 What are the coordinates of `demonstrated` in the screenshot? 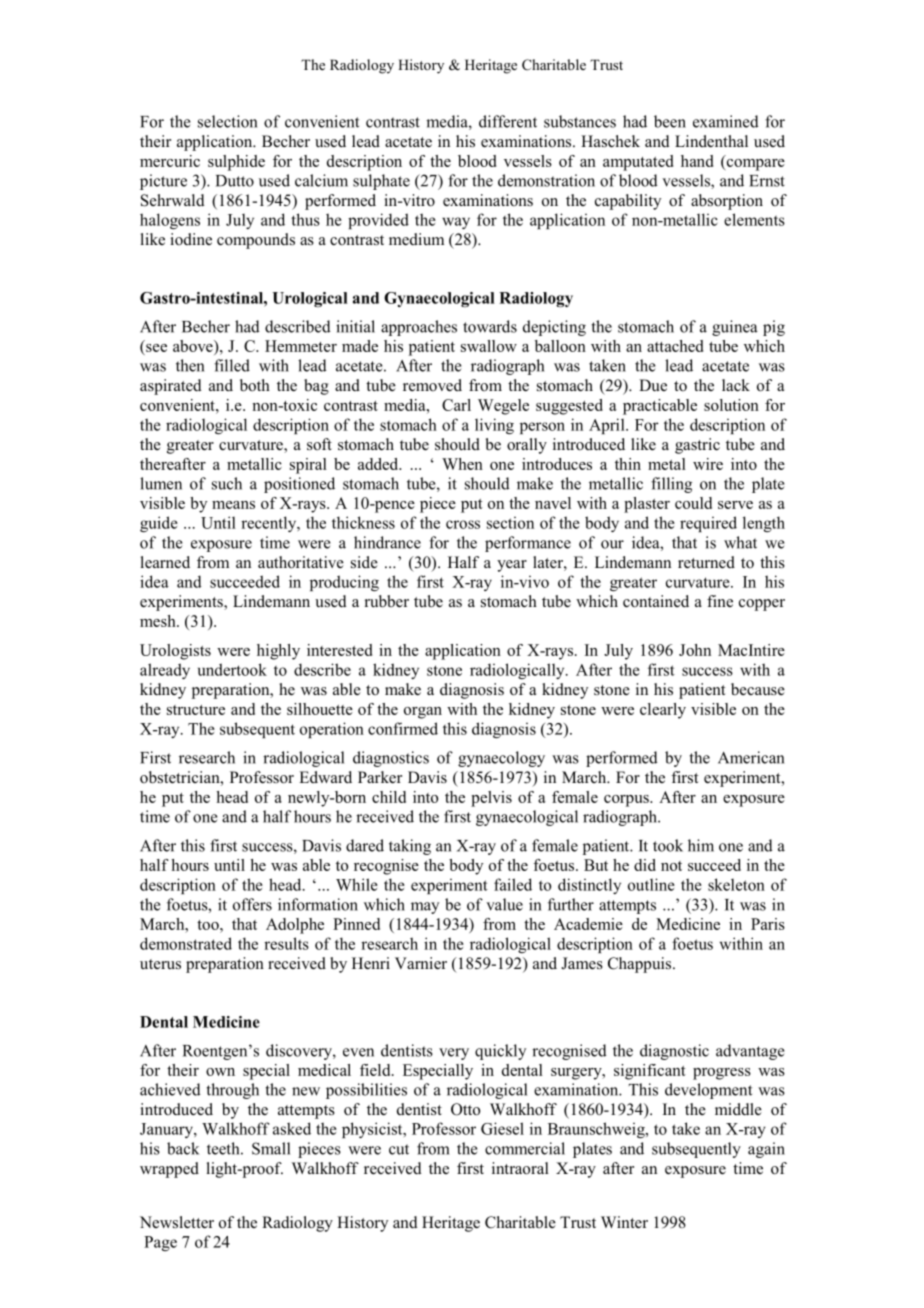 It's located at (186, 943).
